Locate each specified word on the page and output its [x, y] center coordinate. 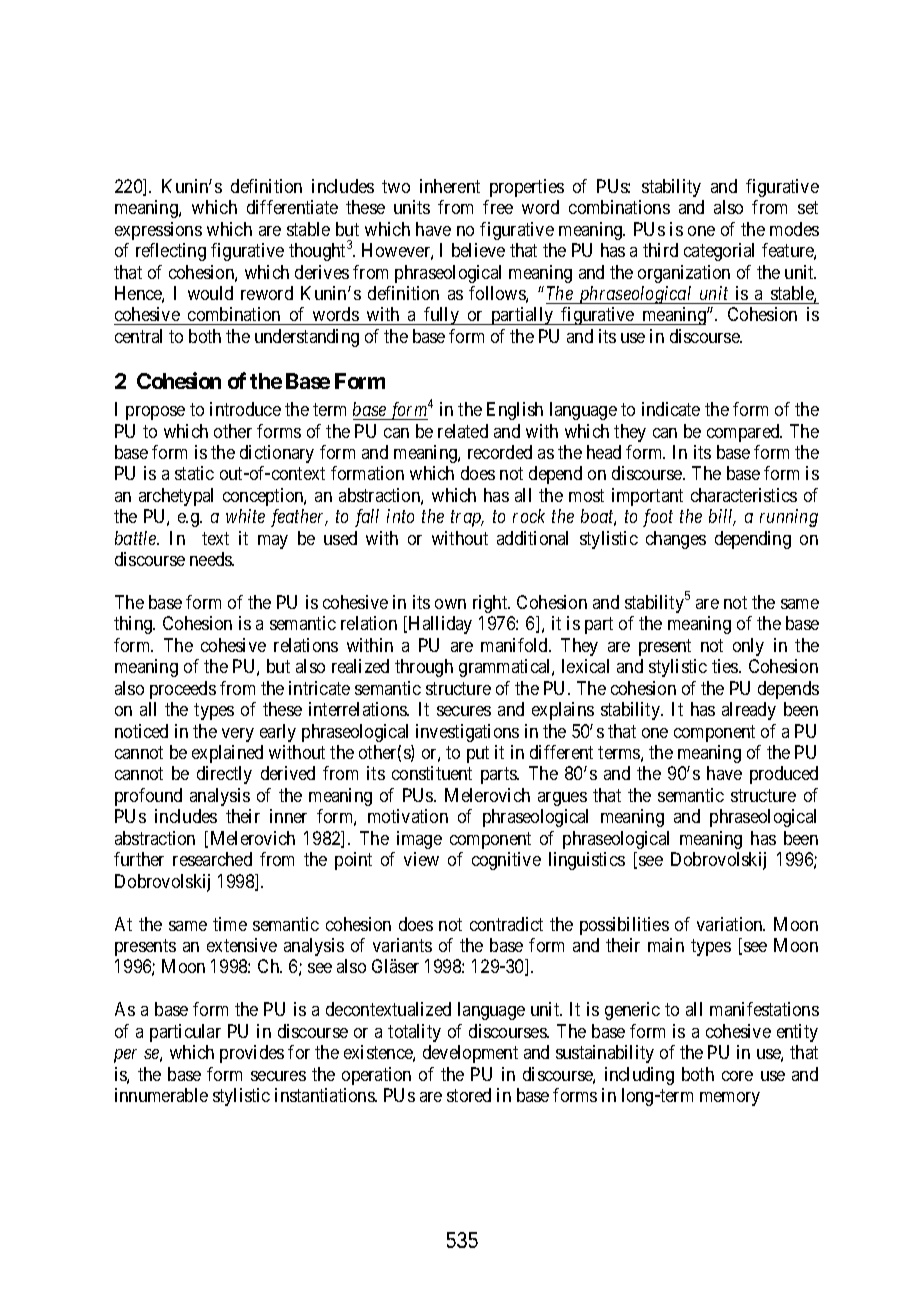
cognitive [506, 861]
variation [731, 924]
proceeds [183, 690]
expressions [158, 231]
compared [744, 433]
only [748, 647]
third [660, 250]
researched [212, 859]
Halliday [440, 625]
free [498, 207]
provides [252, 1054]
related [463, 431]
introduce [245, 409]
